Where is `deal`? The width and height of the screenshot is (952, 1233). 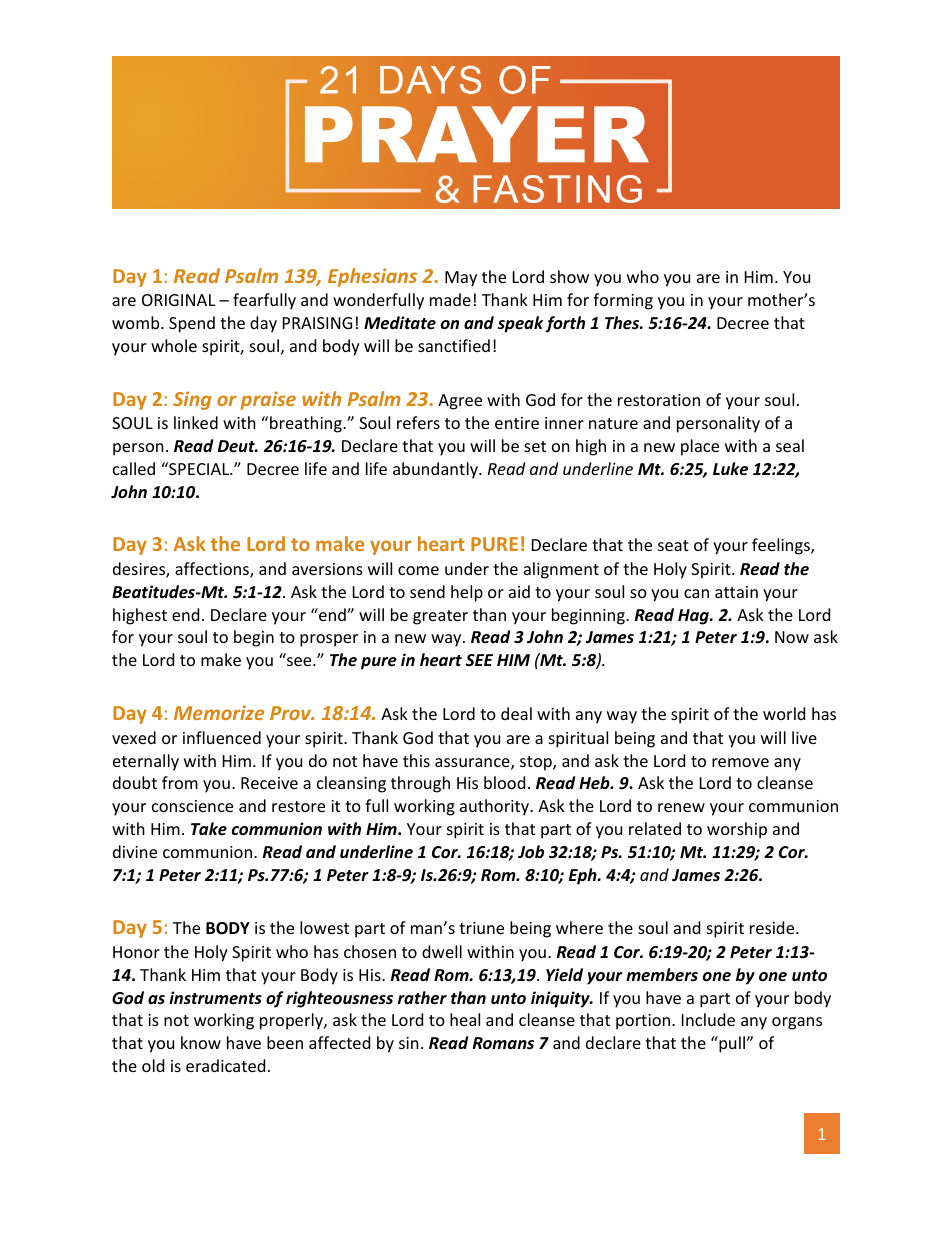
deal is located at coordinates (516, 713).
